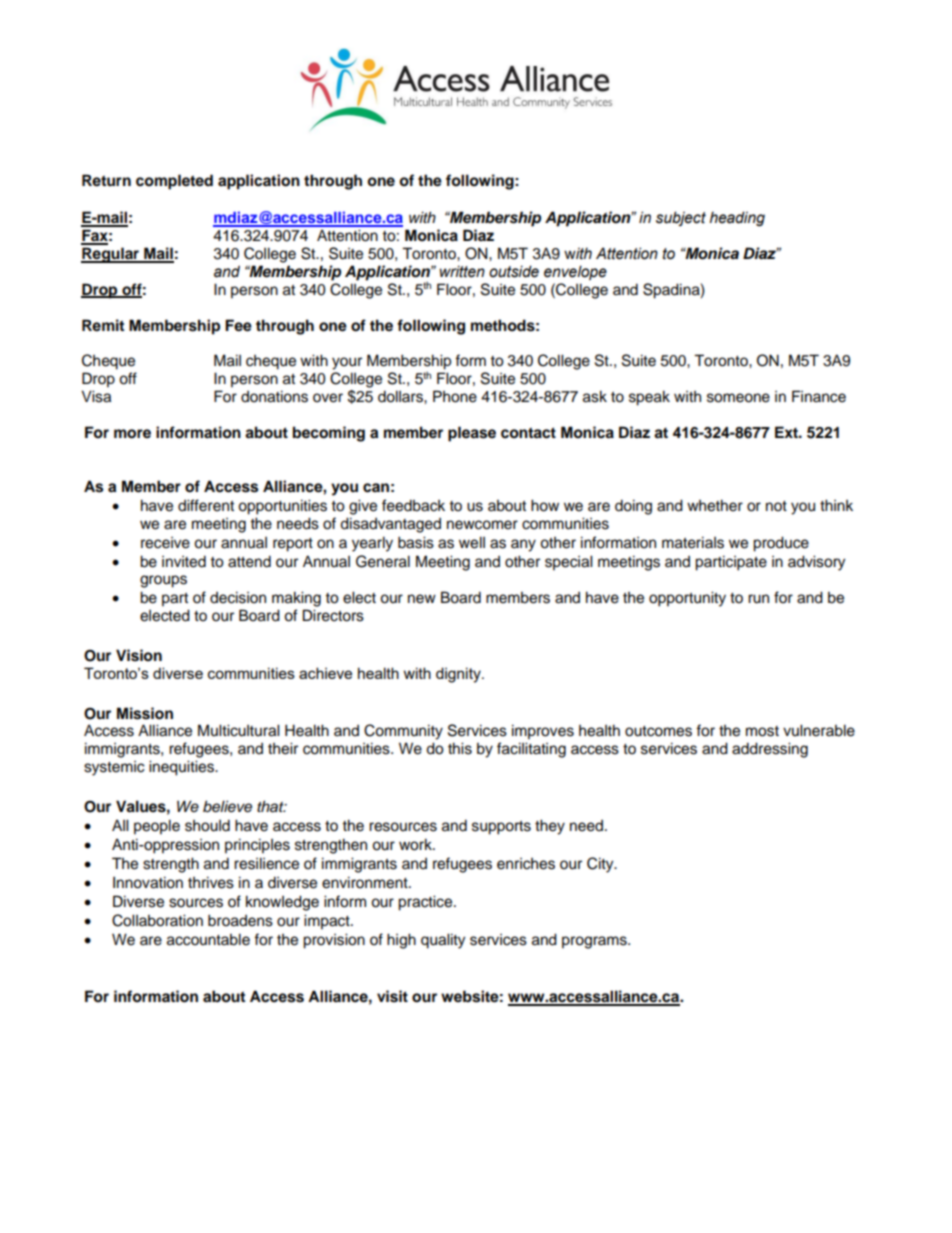 The height and width of the screenshot is (1233, 952). I want to click on addressing, so click(770, 750).
